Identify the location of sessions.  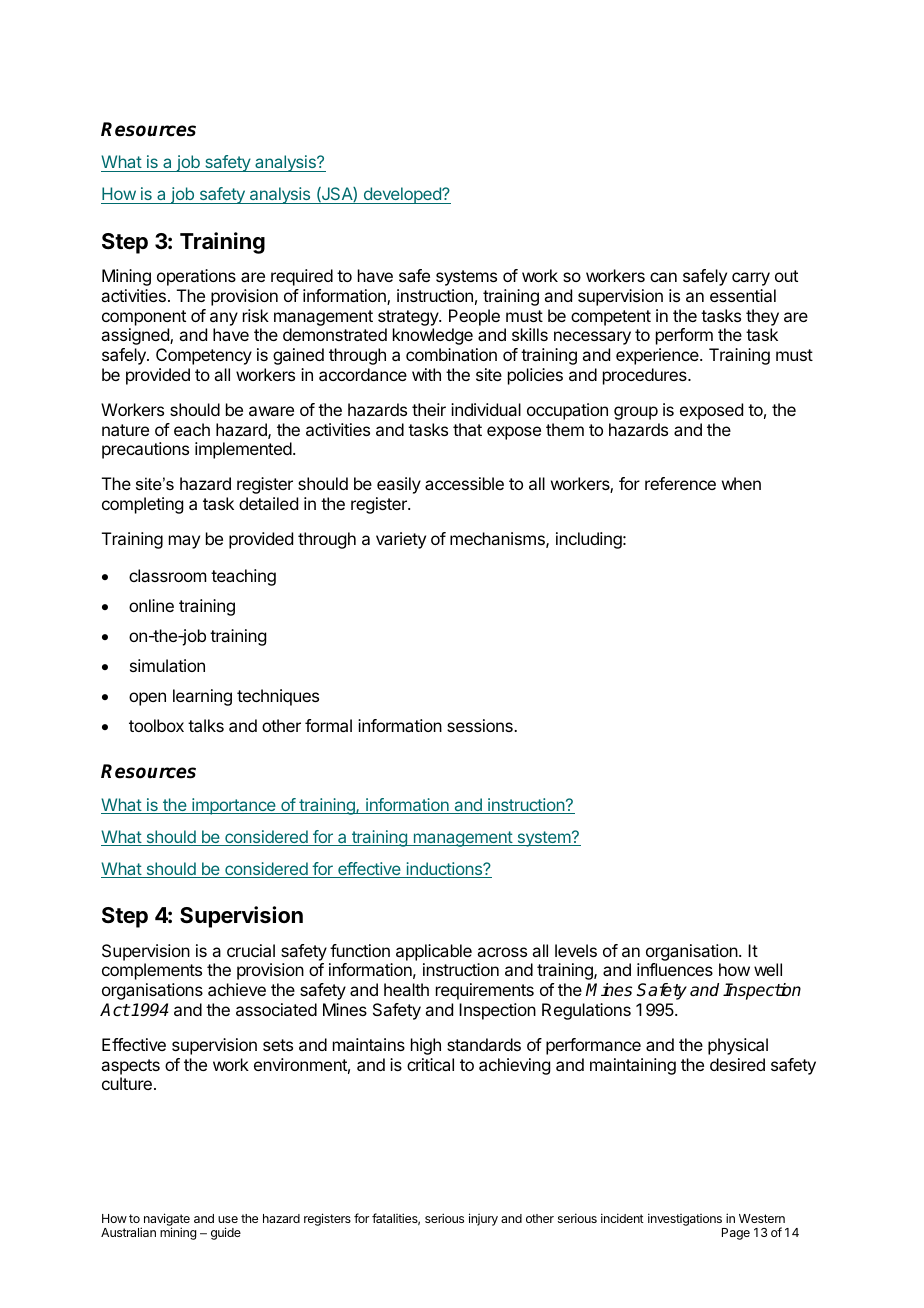
(481, 725).
